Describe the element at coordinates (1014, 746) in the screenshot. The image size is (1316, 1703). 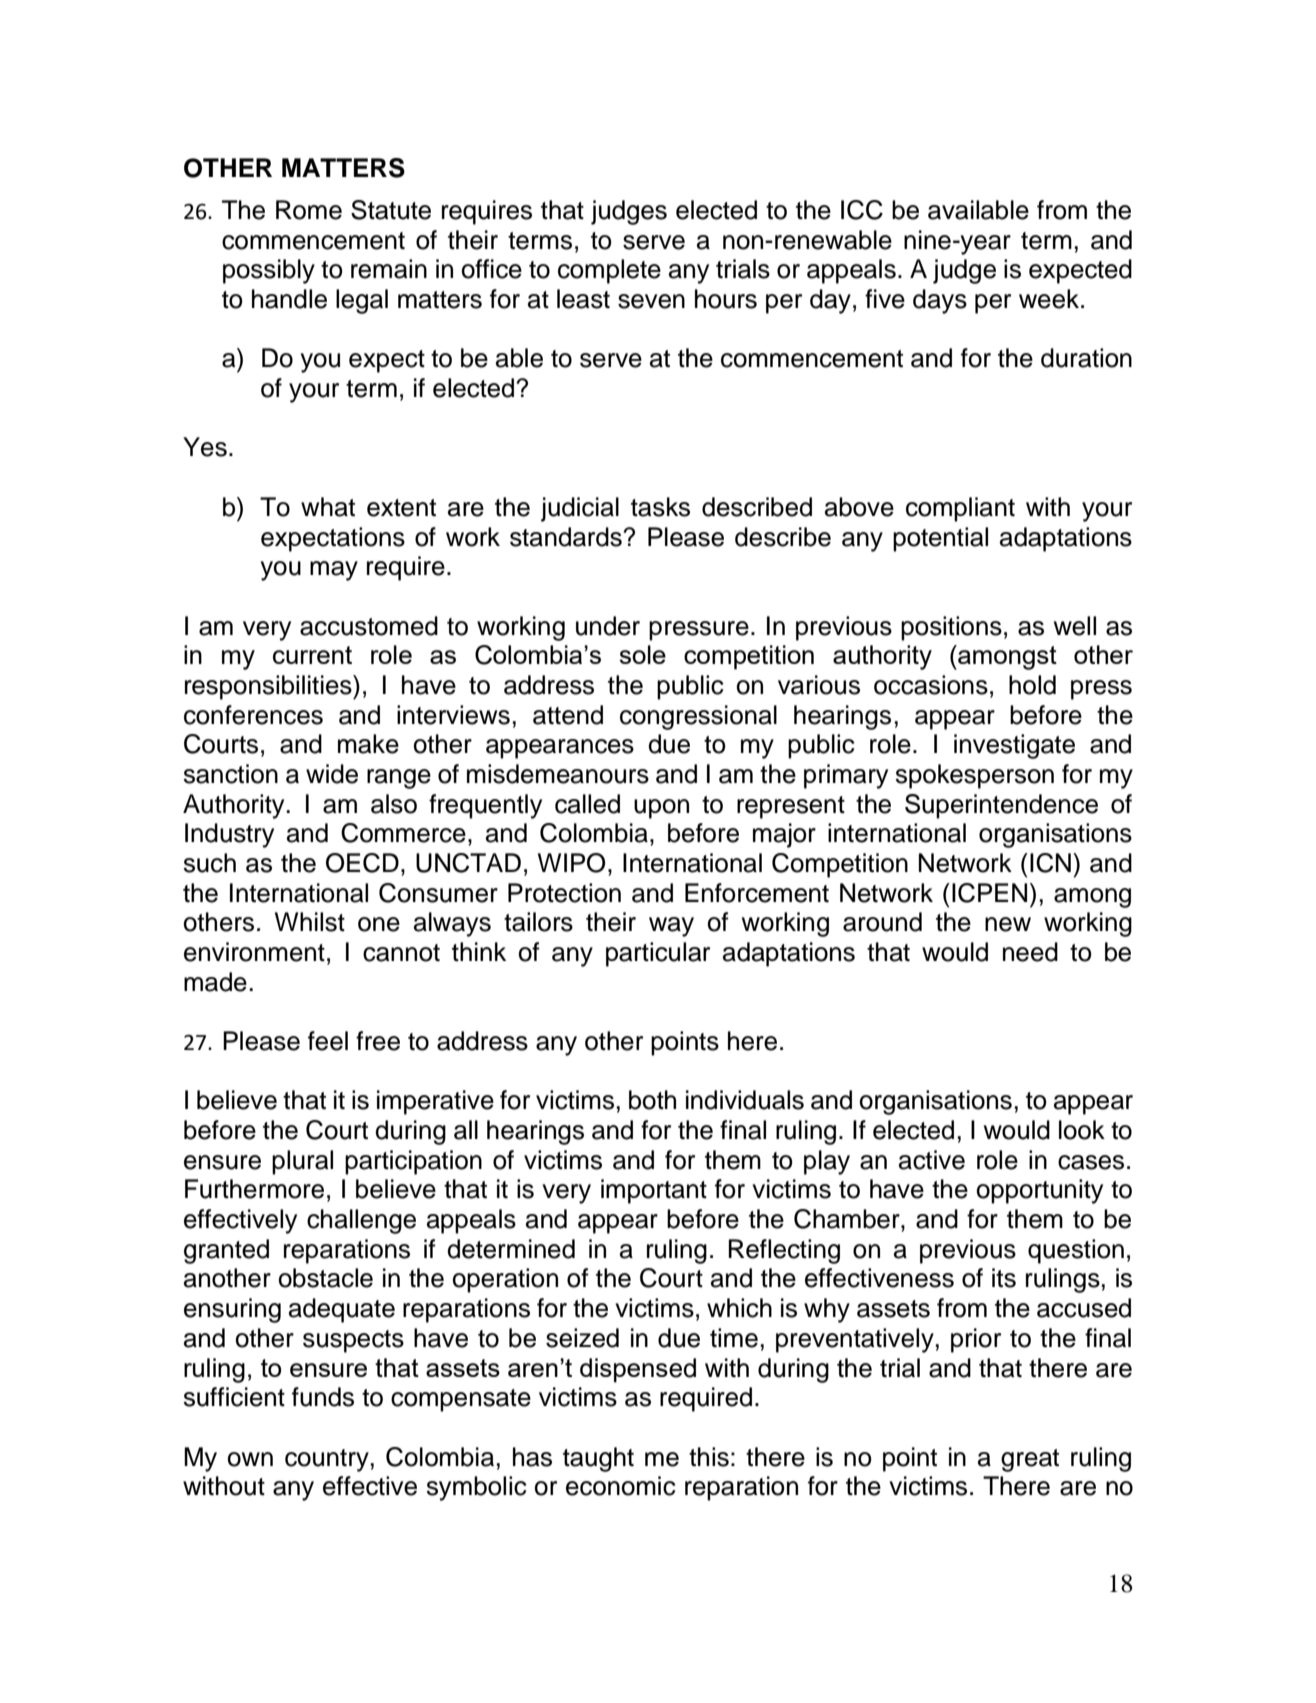
I see `investigate` at that location.
